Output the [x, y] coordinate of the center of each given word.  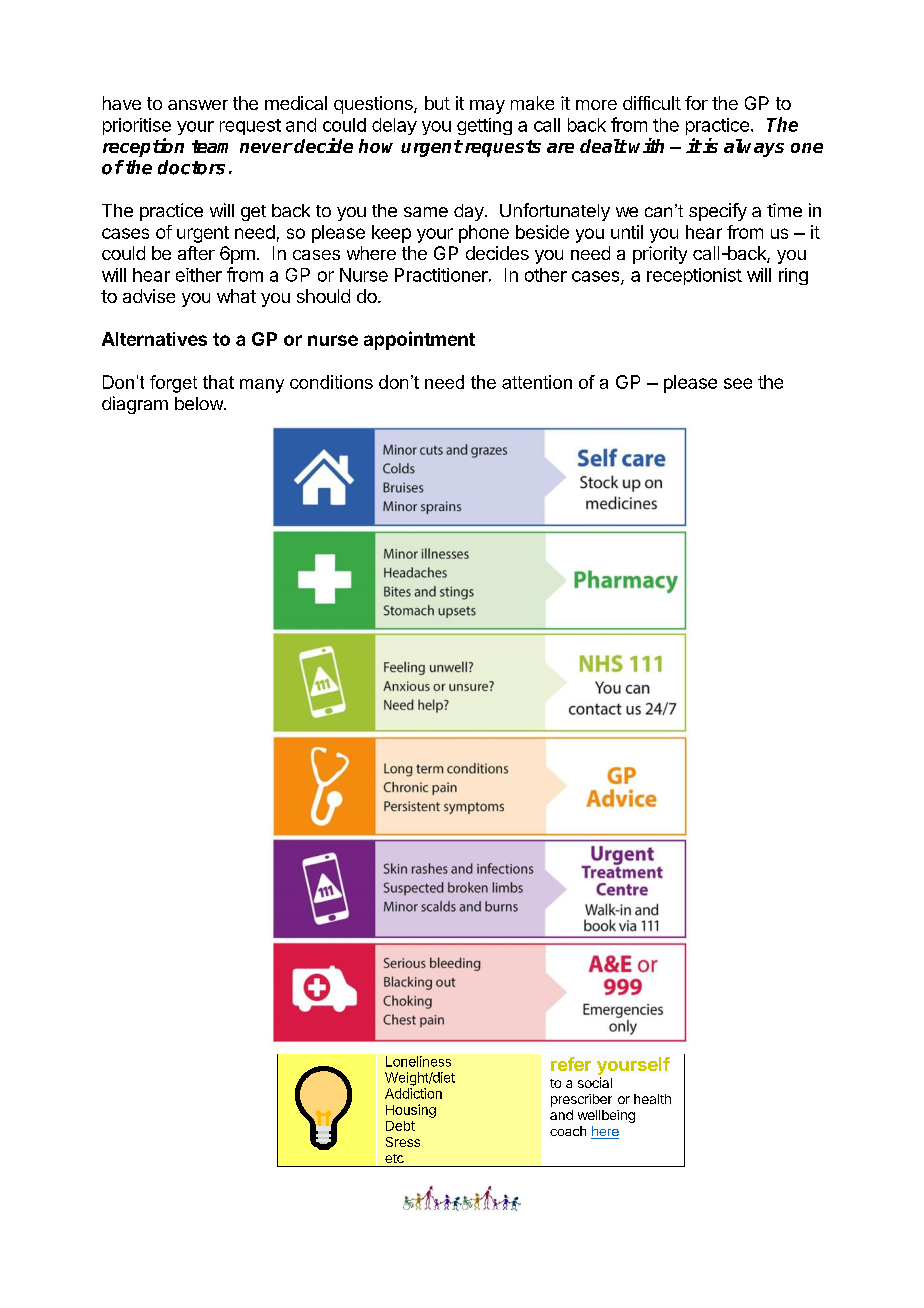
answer [198, 105]
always [754, 148]
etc [394, 1158]
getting [484, 126]
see [738, 383]
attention [537, 382]
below [200, 403]
